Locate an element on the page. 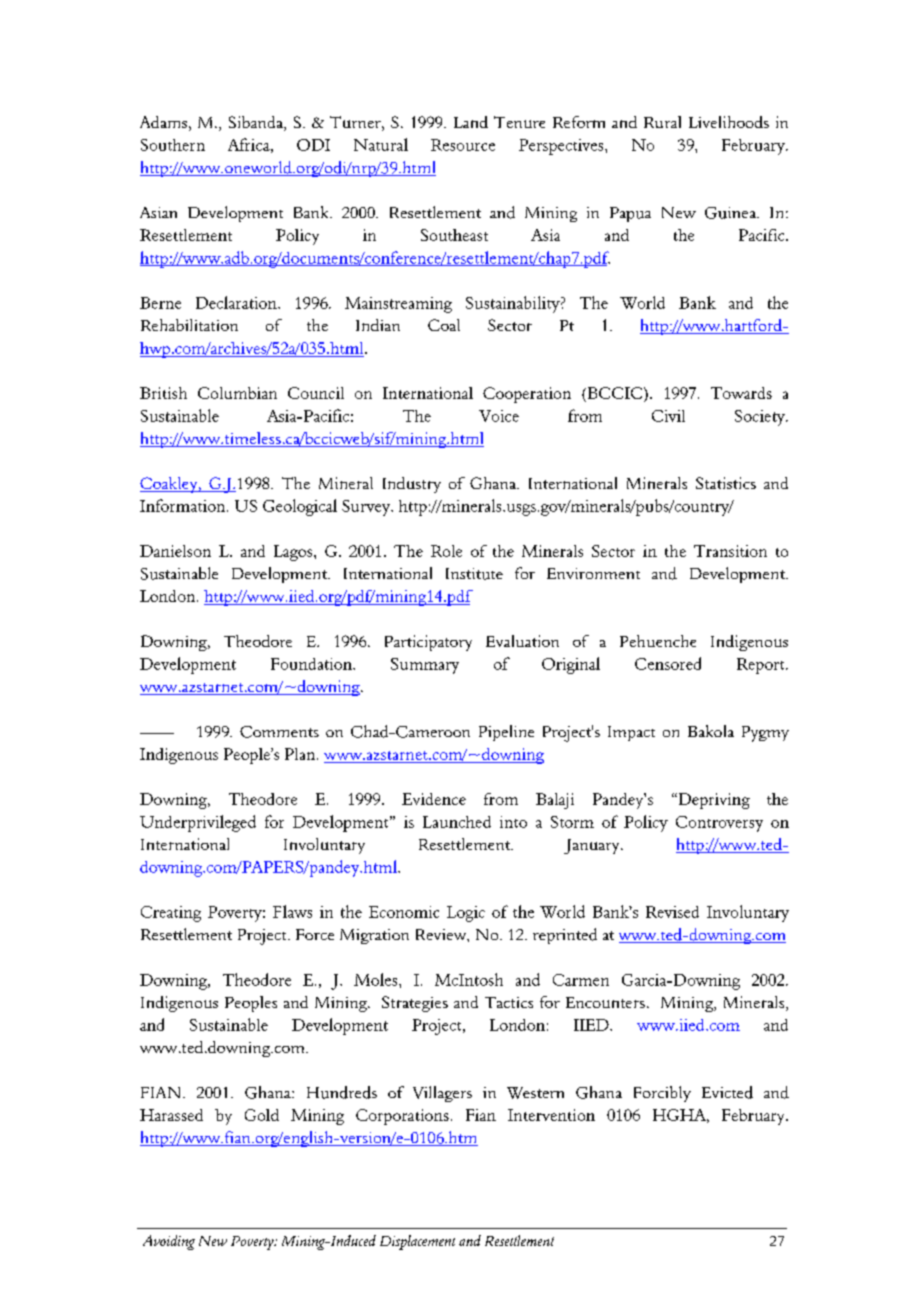 This page has width=924, height=1308. Comments is located at coordinates (279, 732).
